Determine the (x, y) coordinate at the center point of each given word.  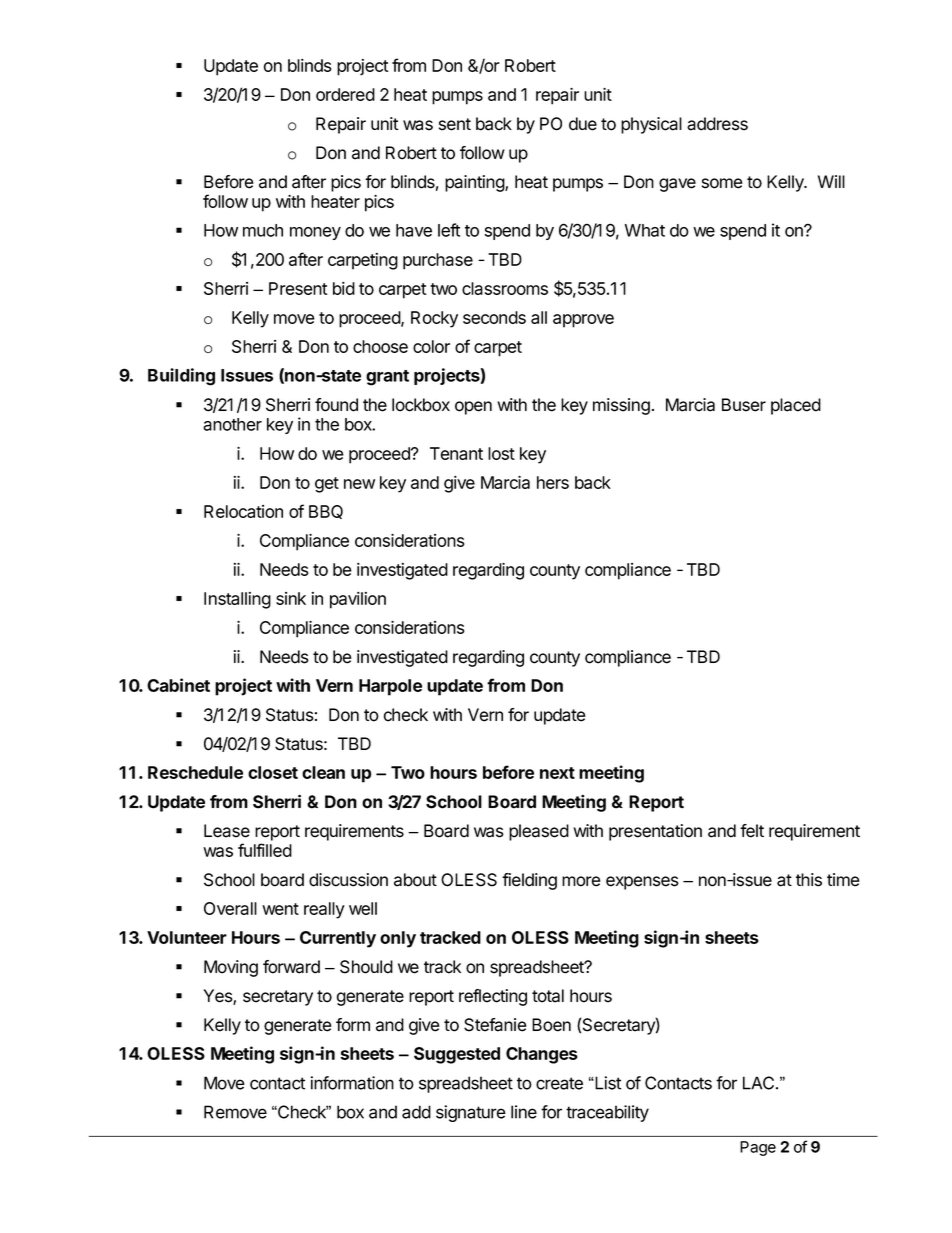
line (524, 1112)
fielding (529, 881)
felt (752, 831)
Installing (237, 600)
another (232, 424)
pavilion (358, 600)
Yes (218, 997)
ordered (345, 94)
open (473, 408)
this (809, 880)
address (717, 124)
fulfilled (265, 850)
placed (796, 406)
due (583, 124)
